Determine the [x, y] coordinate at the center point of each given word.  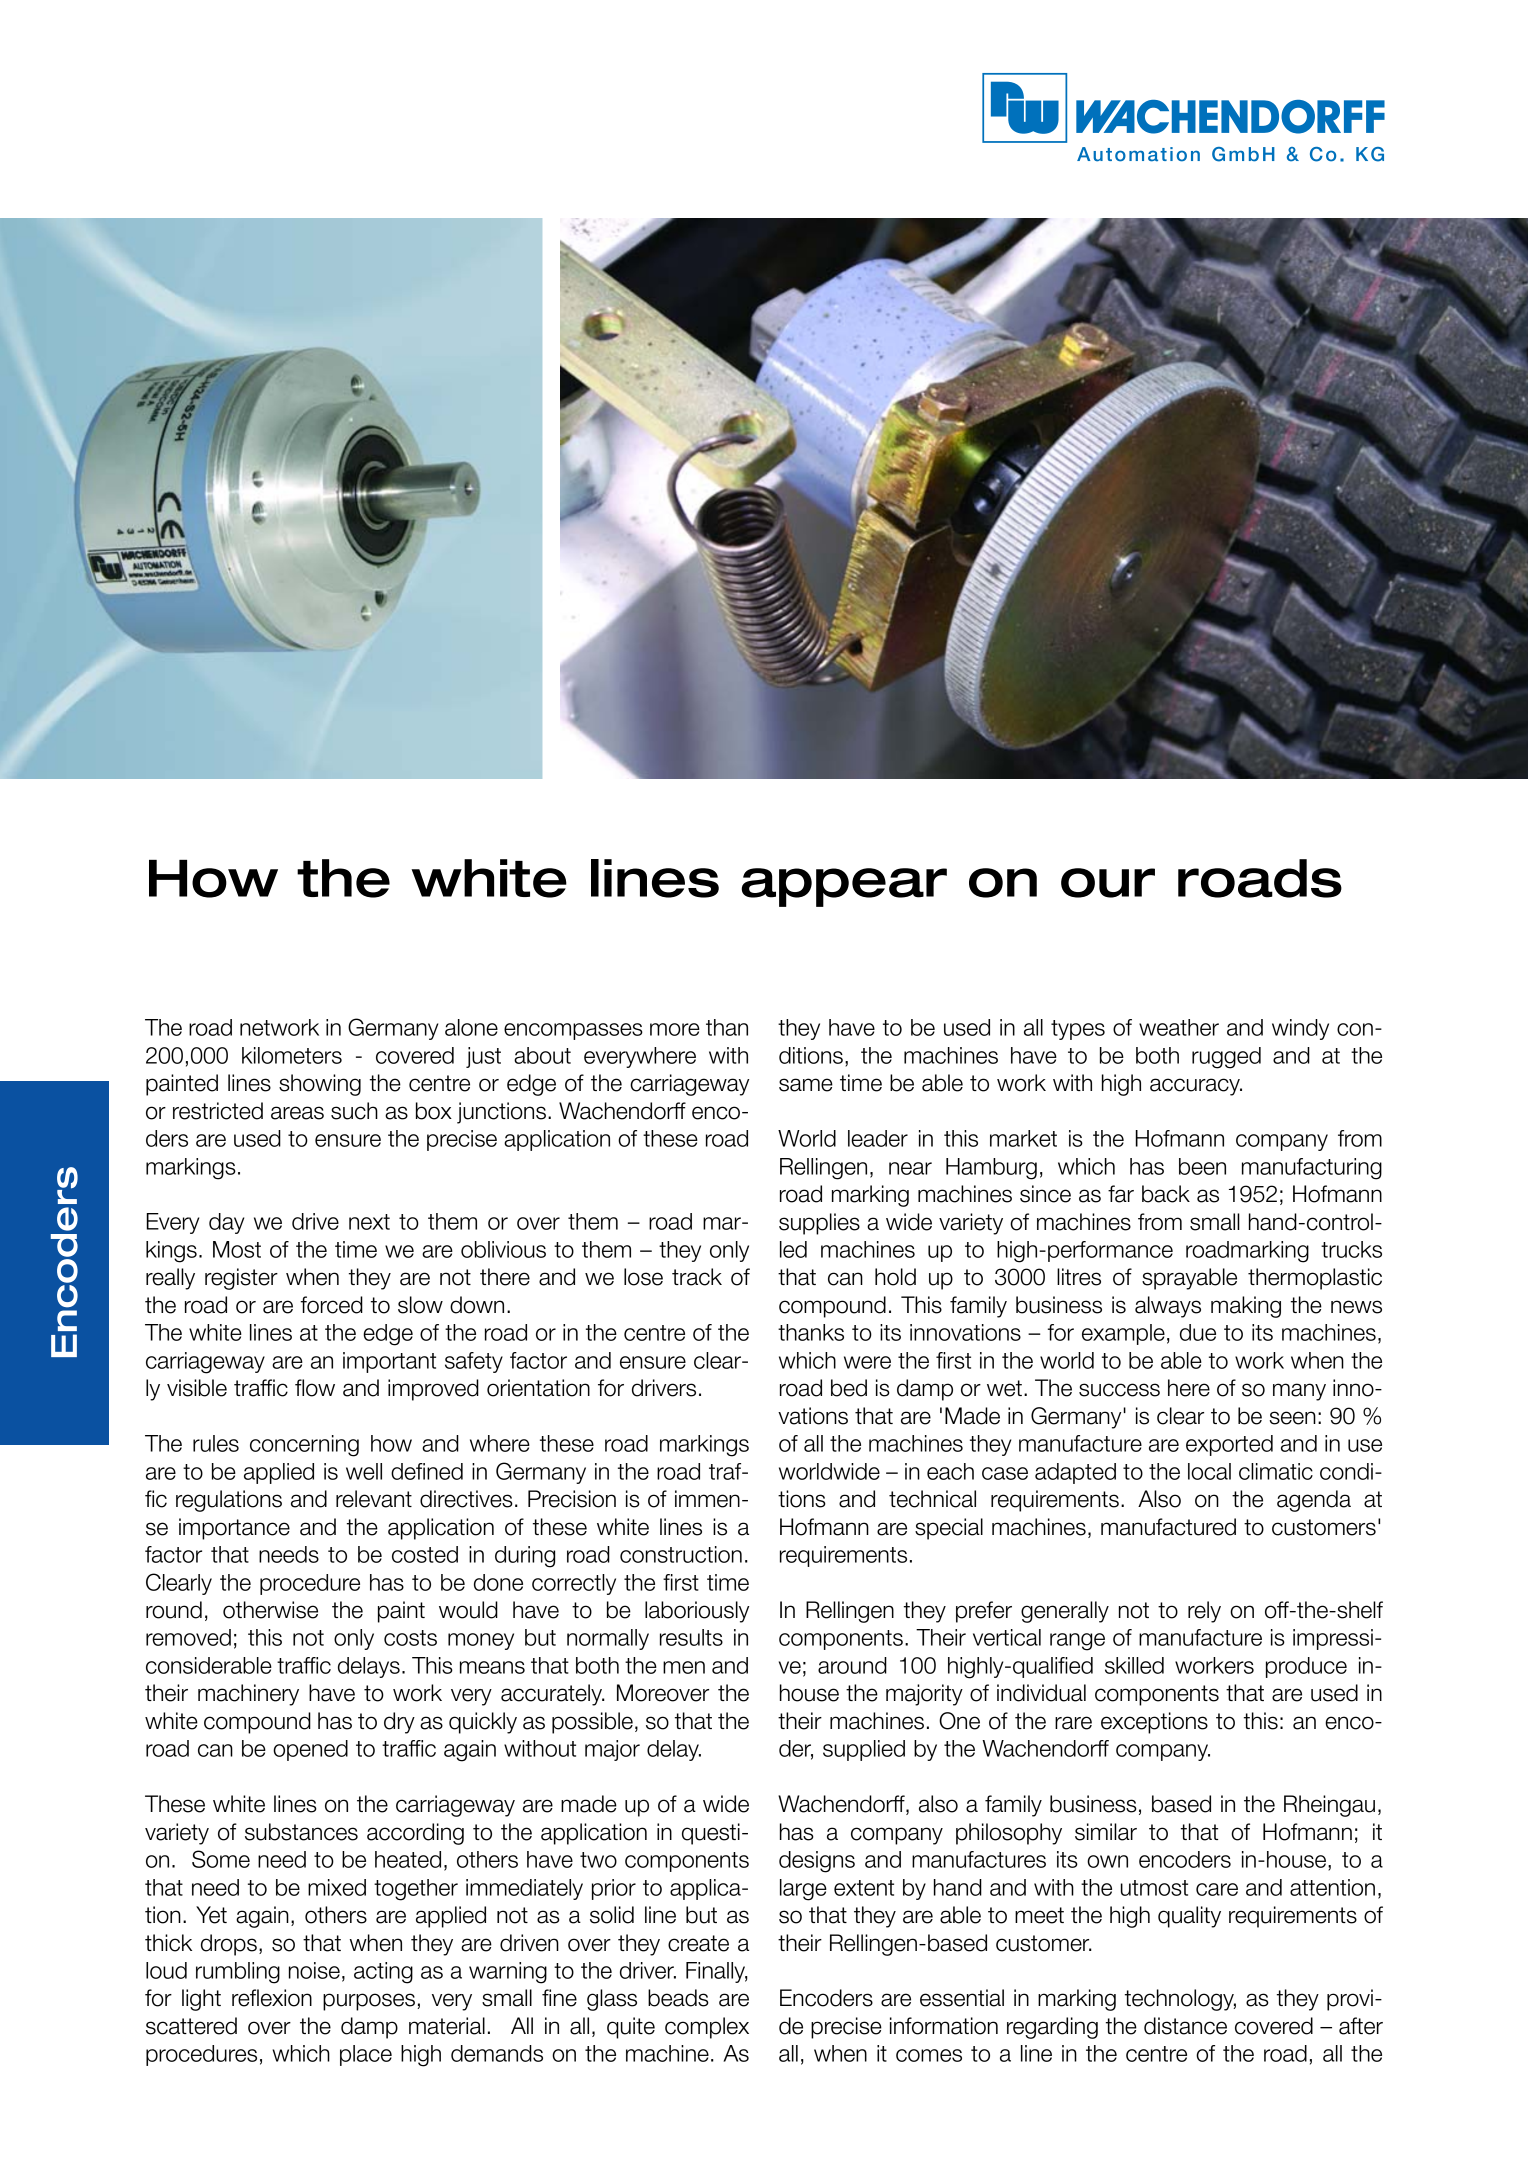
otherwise [270, 1610]
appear [844, 887]
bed [849, 1388]
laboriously [697, 1612]
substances [301, 1832]
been [1202, 1166]
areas [297, 1113]
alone [471, 1027]
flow [315, 1388]
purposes [369, 2002]
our [1108, 883]
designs [817, 1862]
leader [878, 1138]
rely [1204, 1612]
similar [1106, 1832]
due [1198, 1332]
